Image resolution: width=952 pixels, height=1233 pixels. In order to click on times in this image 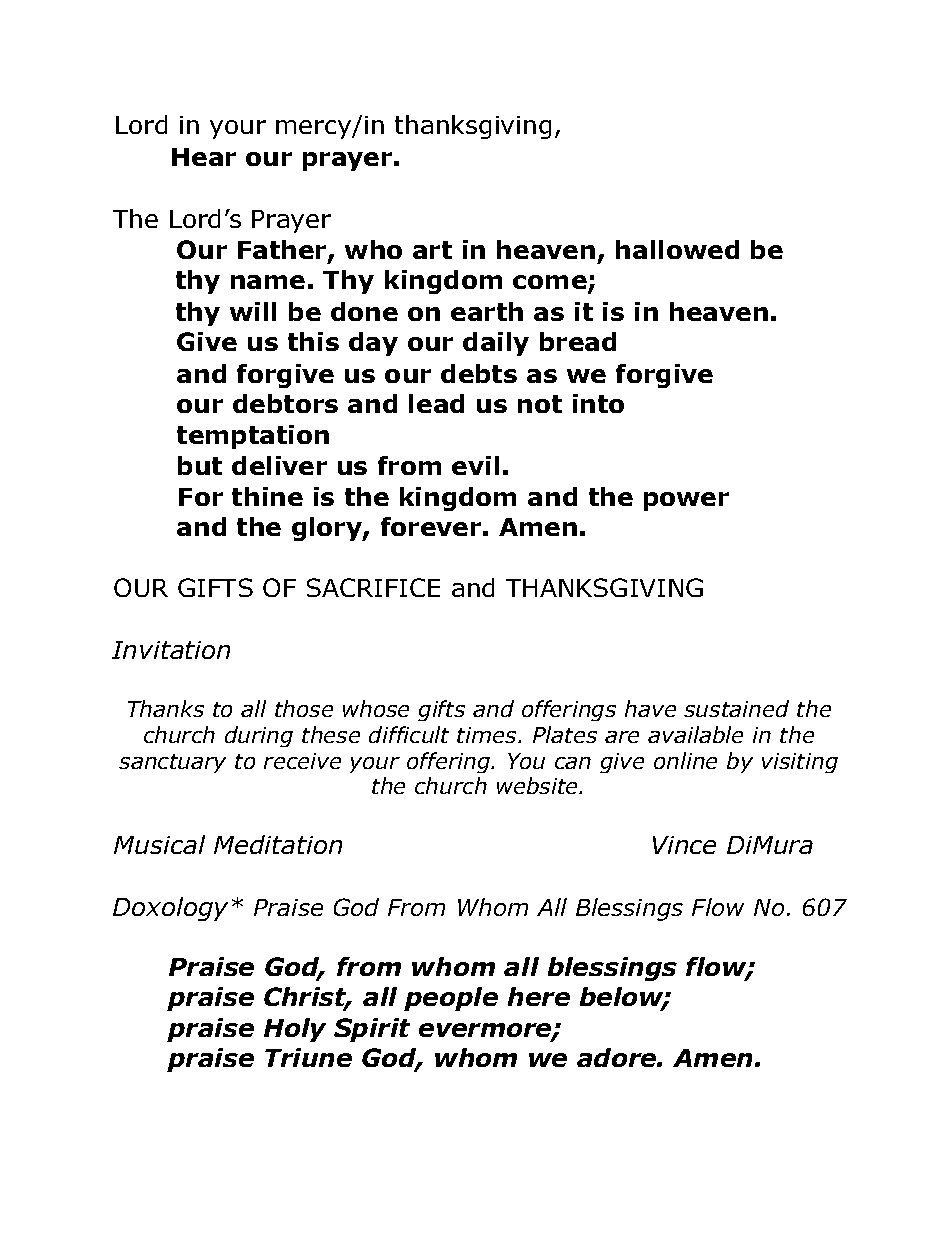, I will do `click(488, 735)`.
